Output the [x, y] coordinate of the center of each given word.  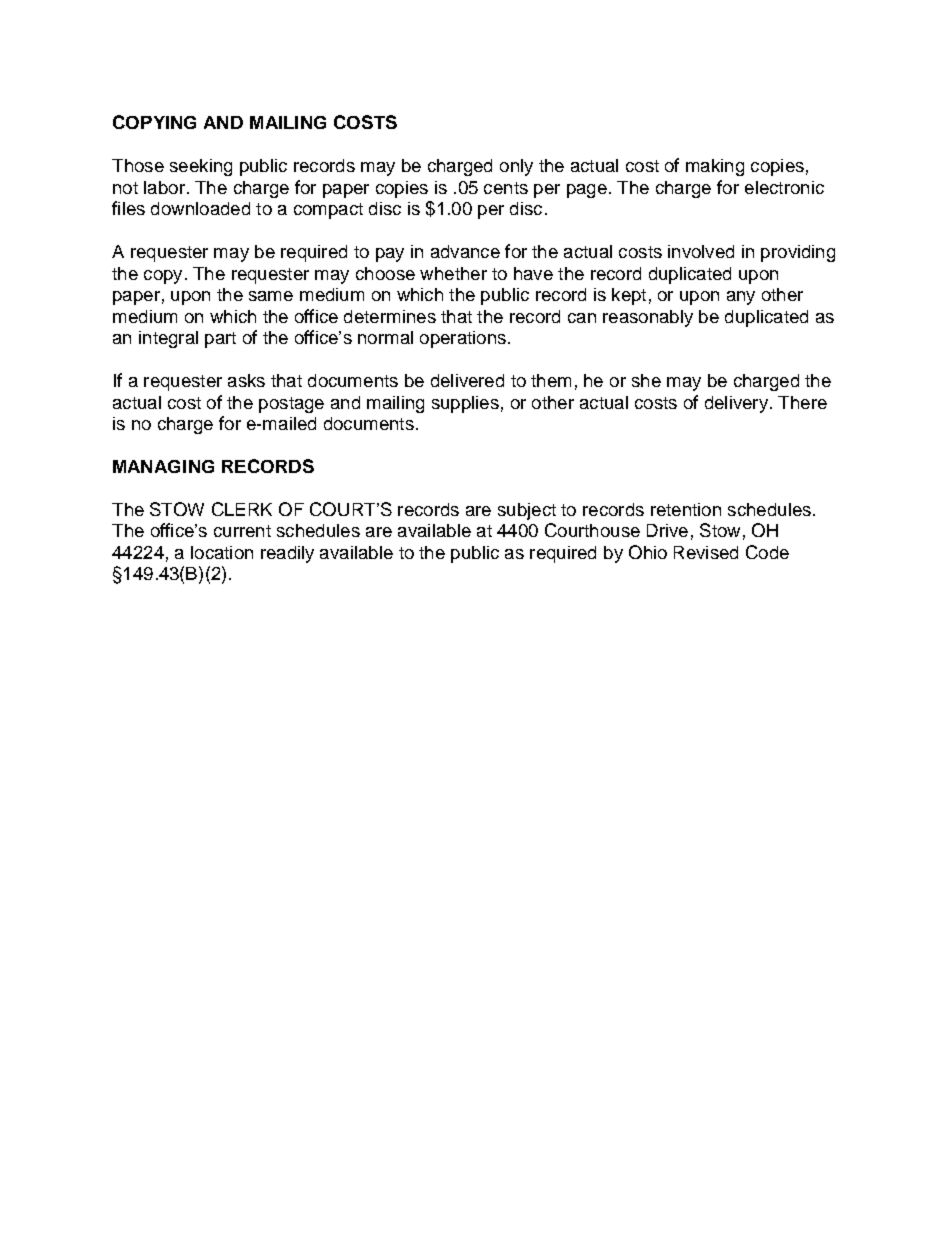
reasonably [648, 318]
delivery [736, 404]
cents [506, 188]
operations [463, 339]
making [715, 167]
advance [465, 251]
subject [527, 511]
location [222, 552]
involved [701, 251]
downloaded [200, 208]
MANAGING [163, 466]
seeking [201, 167]
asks [246, 380]
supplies [465, 404]
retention [686, 509]
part [220, 340]
